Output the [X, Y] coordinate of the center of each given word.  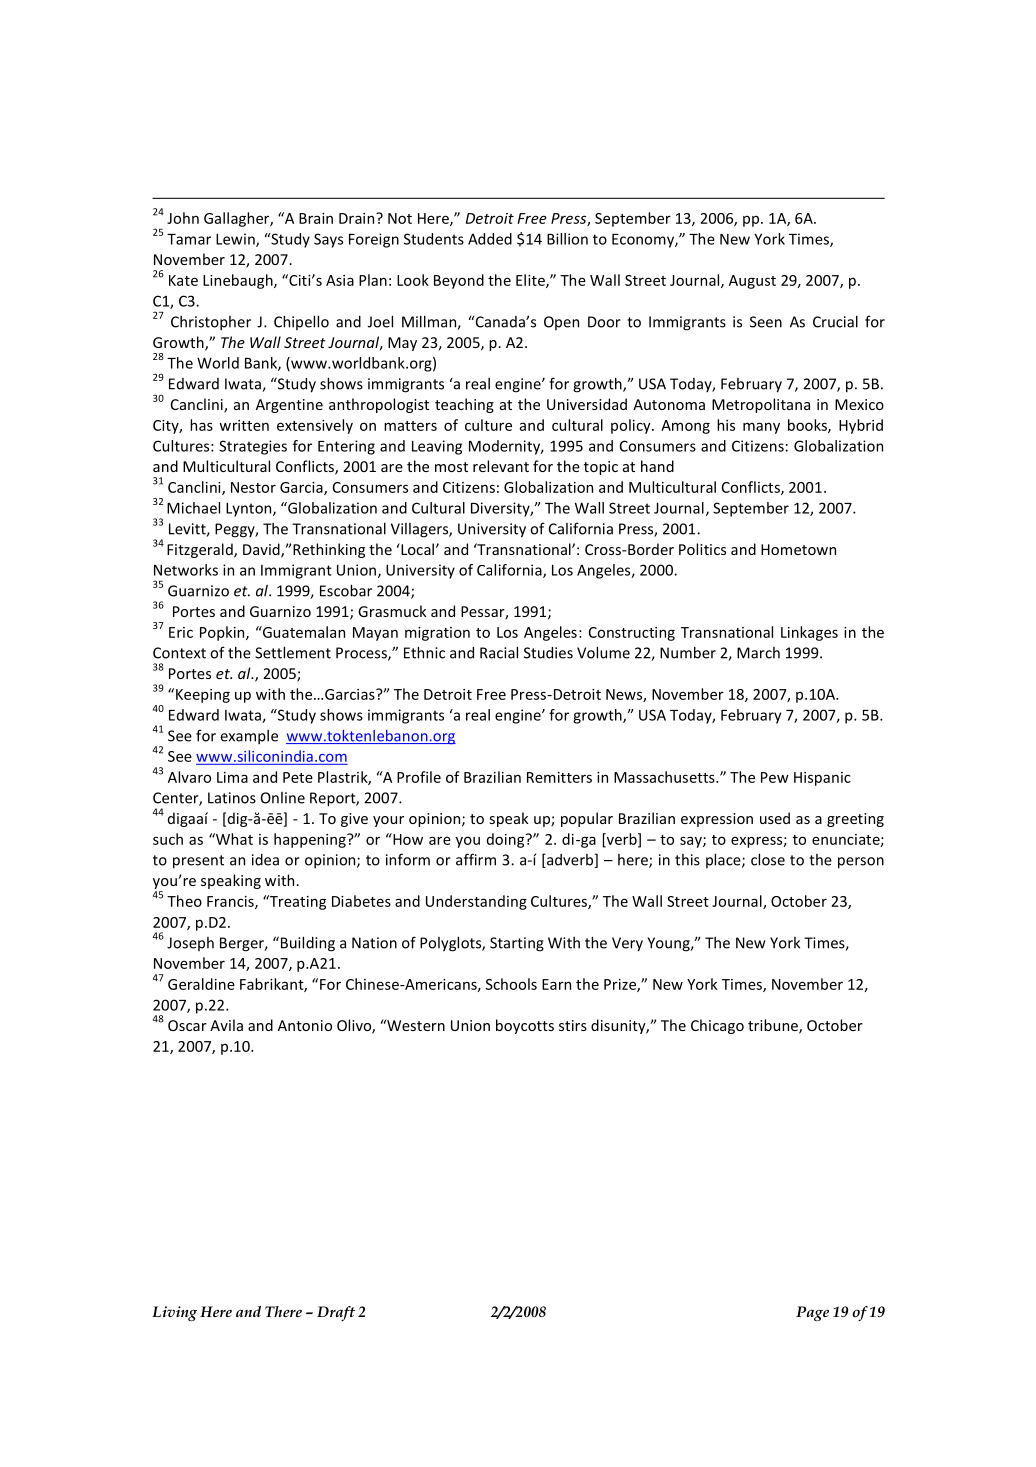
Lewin [236, 240]
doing [507, 840]
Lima [232, 777]
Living [174, 1313]
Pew [775, 777]
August [752, 282]
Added [490, 239]
